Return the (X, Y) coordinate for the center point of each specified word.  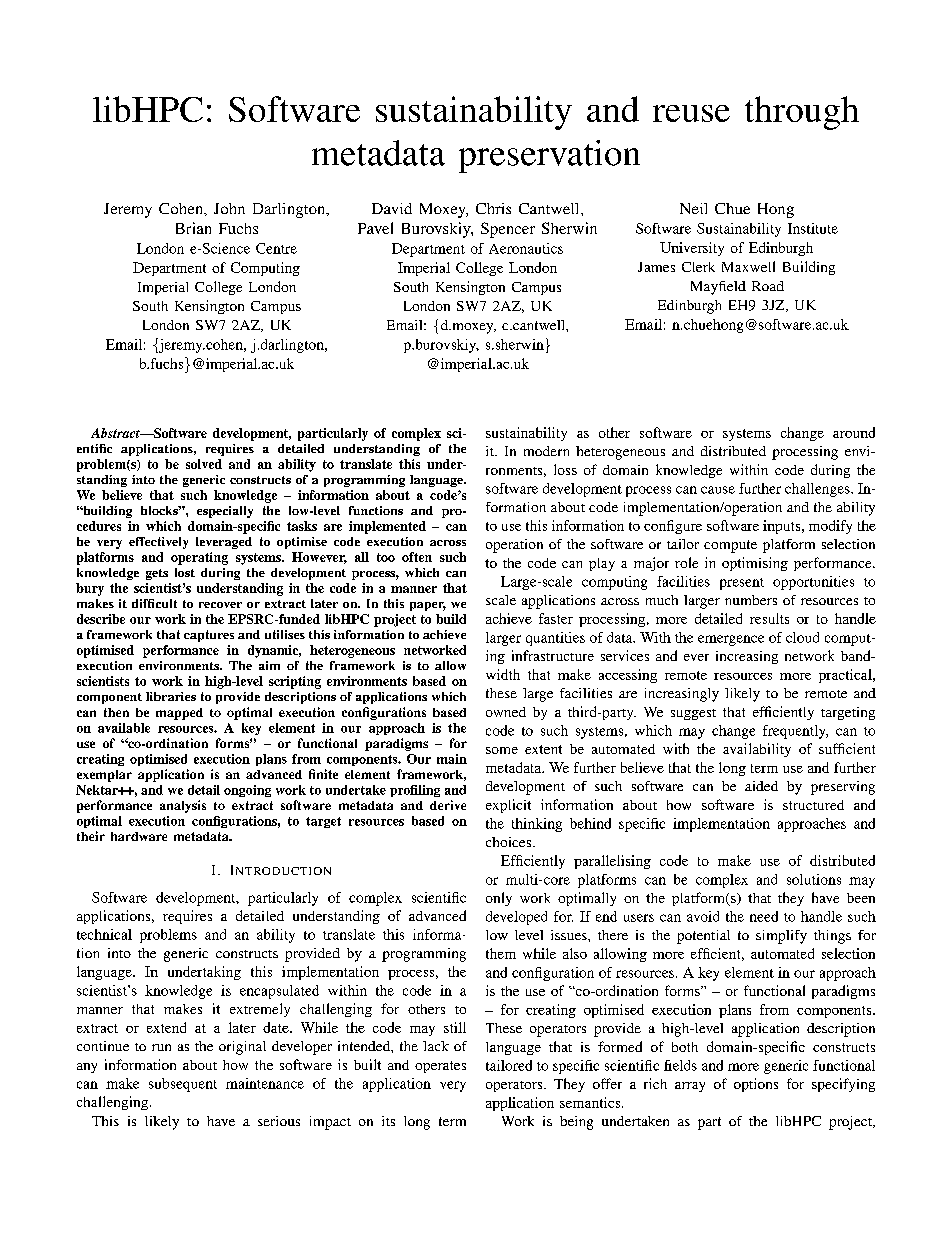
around (854, 432)
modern (546, 451)
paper (428, 606)
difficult (154, 603)
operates (440, 1067)
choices (510, 842)
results (769, 618)
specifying (843, 1085)
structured (813, 805)
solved (204, 464)
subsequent (183, 1085)
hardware (139, 836)
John (229, 208)
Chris (493, 208)
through (802, 113)
